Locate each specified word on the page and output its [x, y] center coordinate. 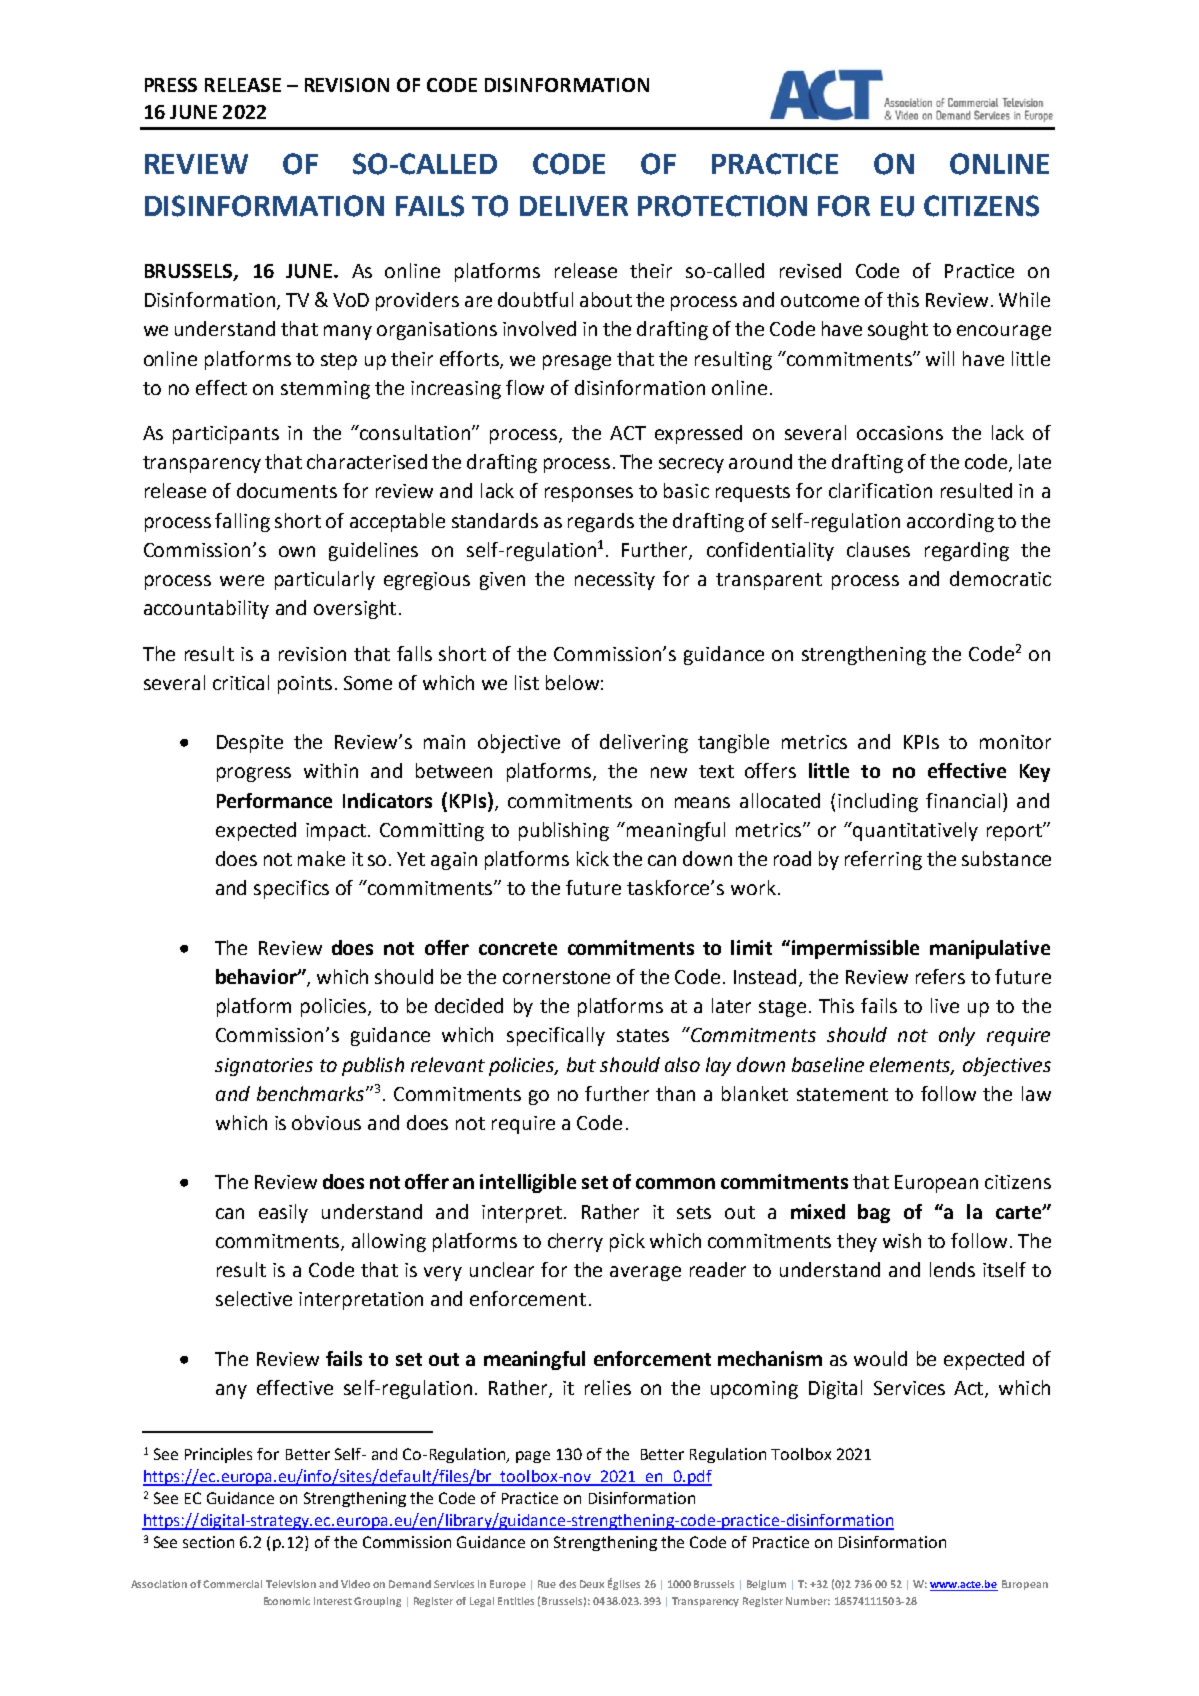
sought [898, 330]
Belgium [766, 1585]
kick [593, 858]
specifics [291, 889]
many [348, 332]
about [606, 299]
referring [883, 860]
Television [291, 1584]
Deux [592, 1584]
